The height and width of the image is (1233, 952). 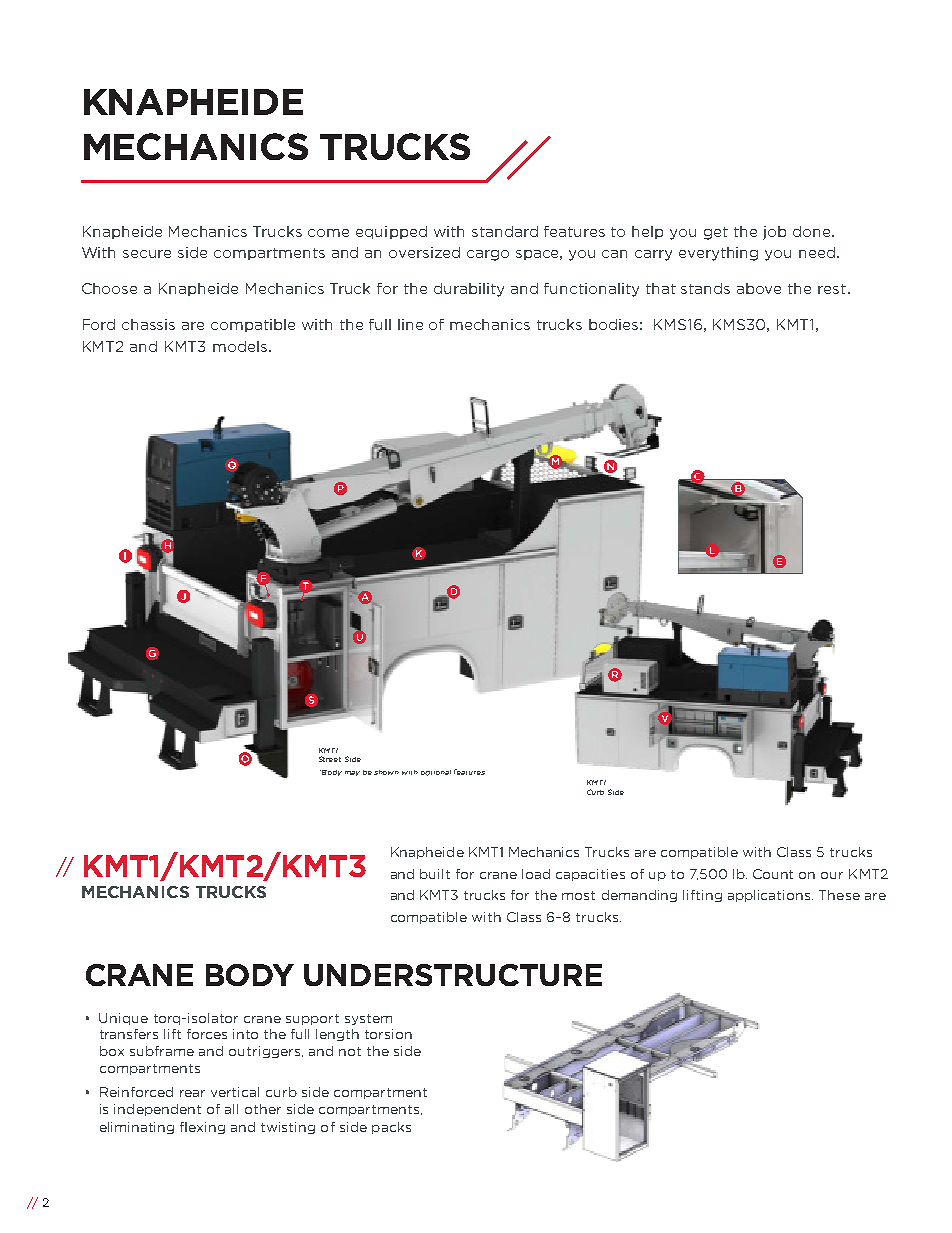 I want to click on Unique, so click(x=123, y=1019).
